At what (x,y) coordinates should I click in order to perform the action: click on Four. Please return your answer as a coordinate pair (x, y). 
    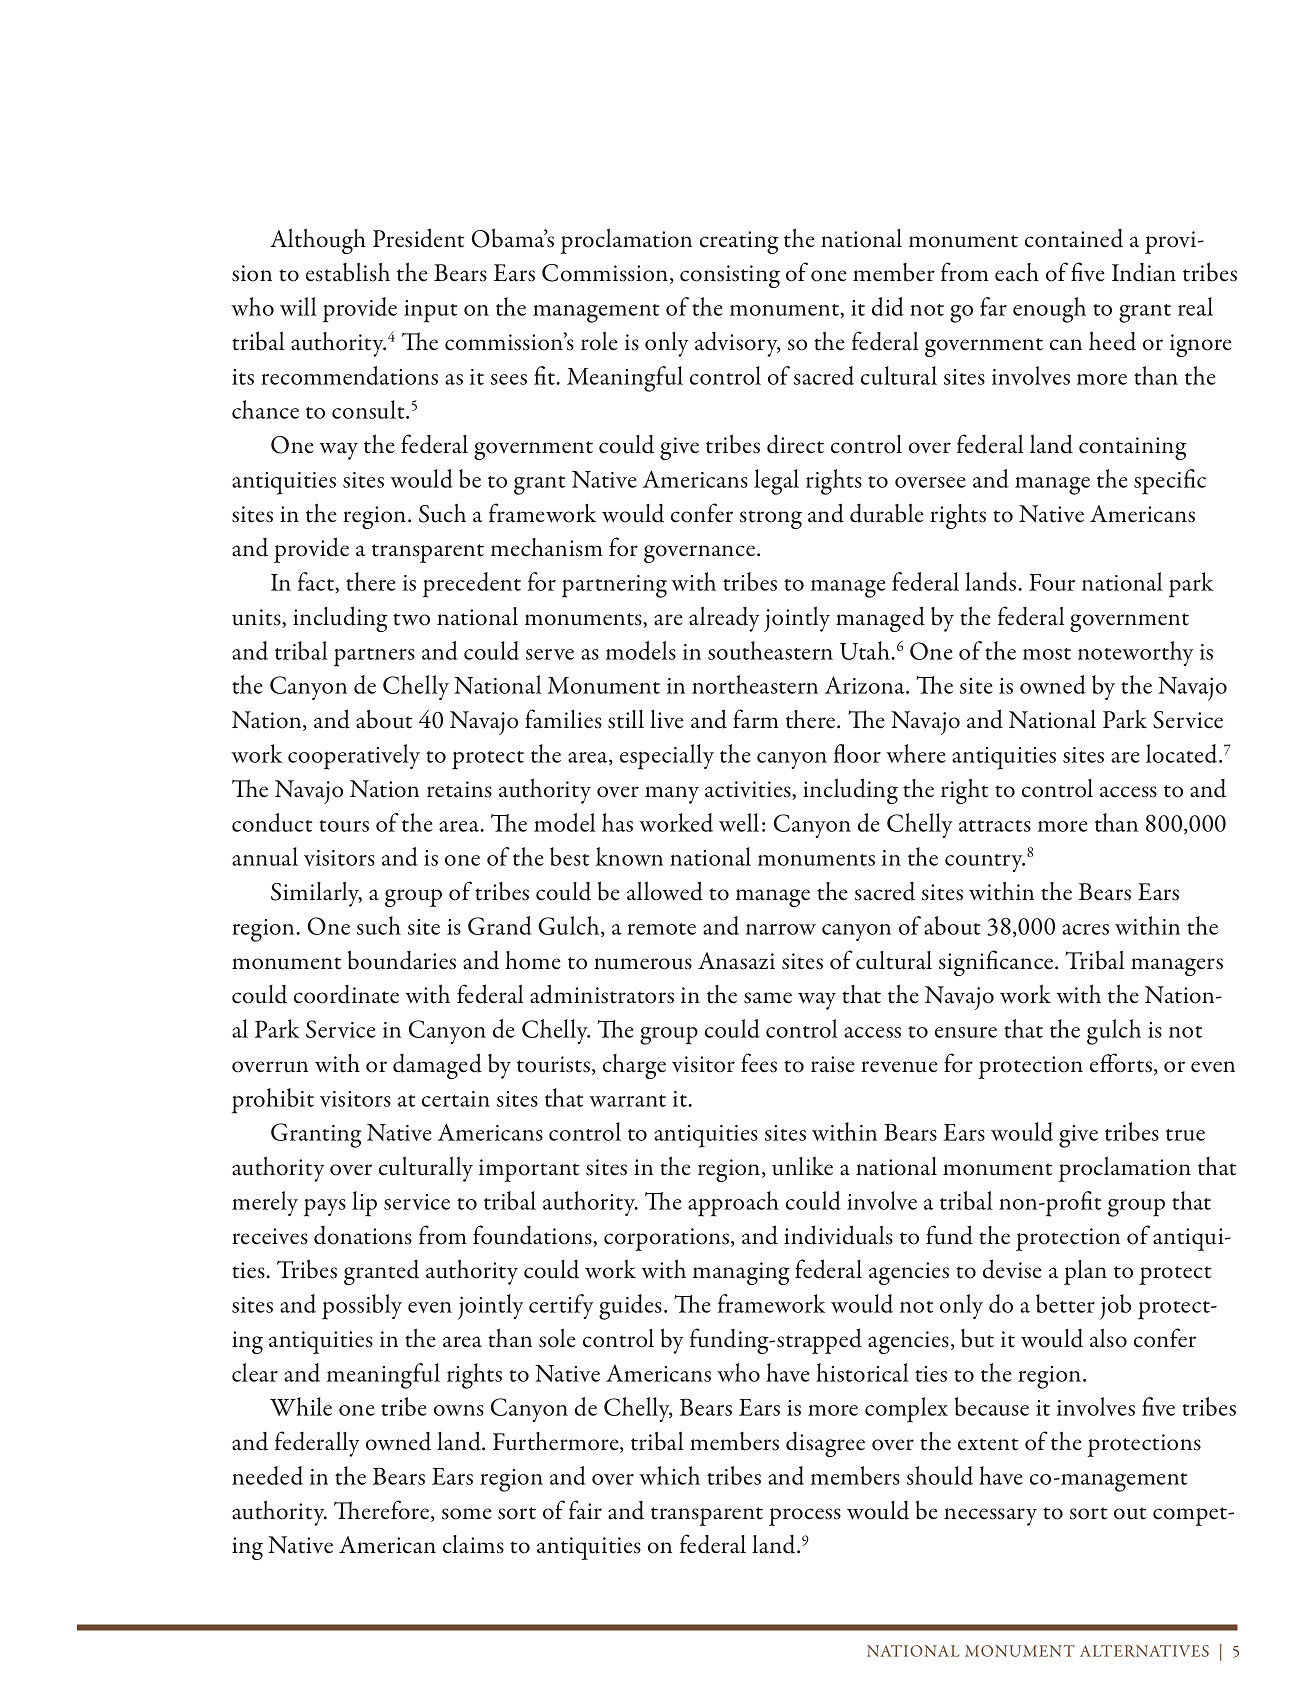
    Looking at the image, I should click on (1052, 582).
